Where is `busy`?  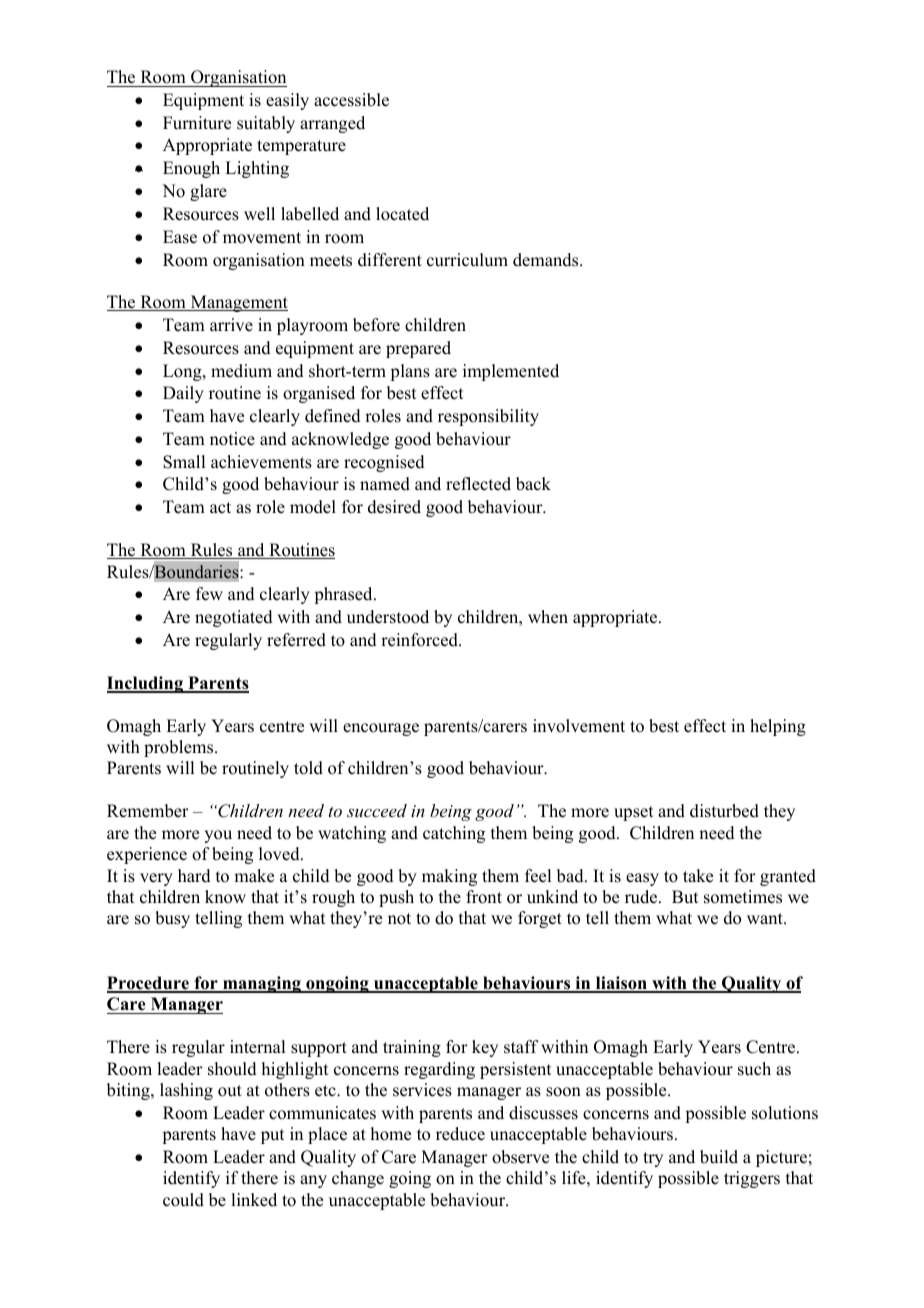 busy is located at coordinates (172, 919).
